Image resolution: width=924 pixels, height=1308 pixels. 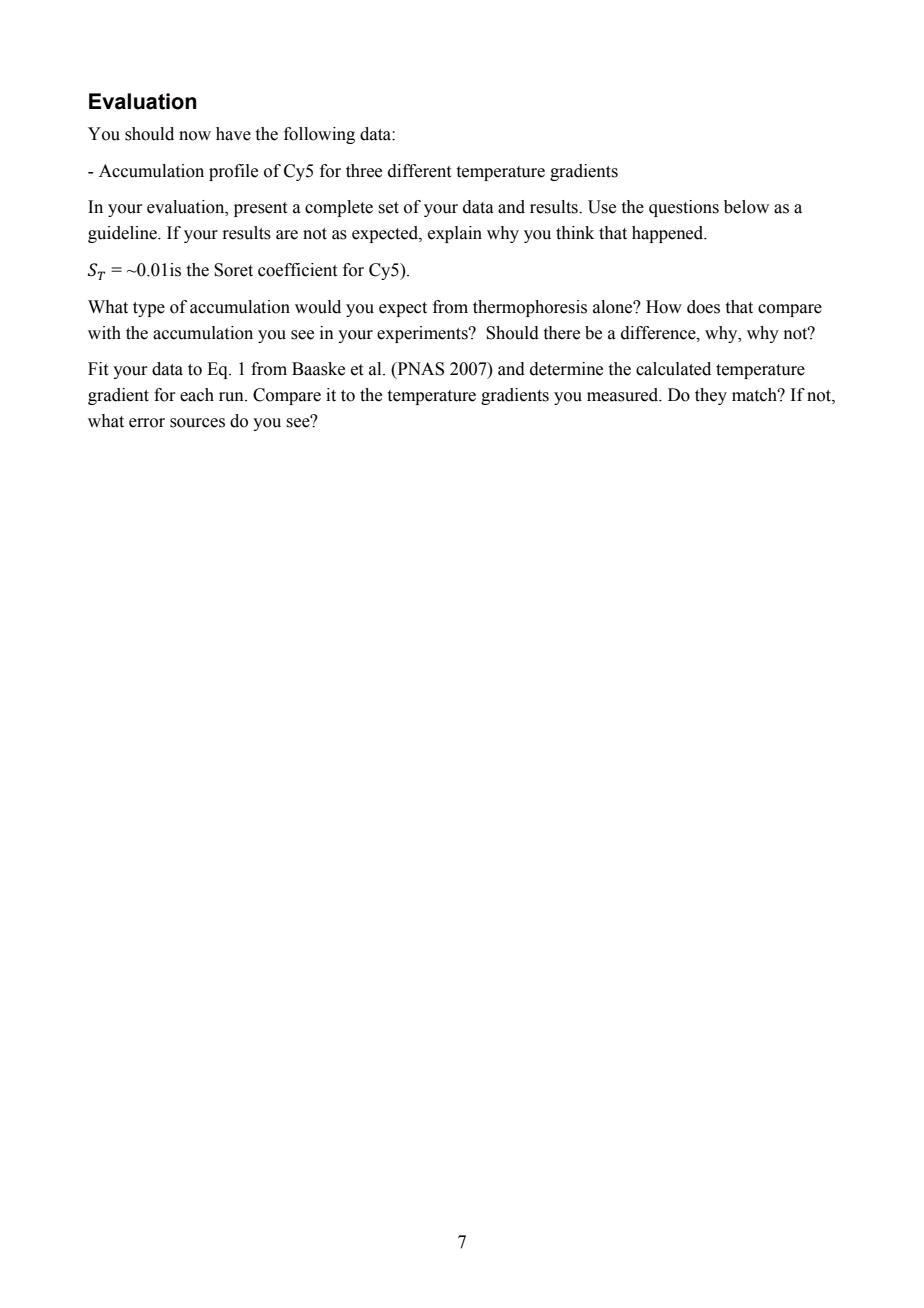 What do you see at coordinates (419, 171) in the document?
I see `different` at bounding box center [419, 171].
